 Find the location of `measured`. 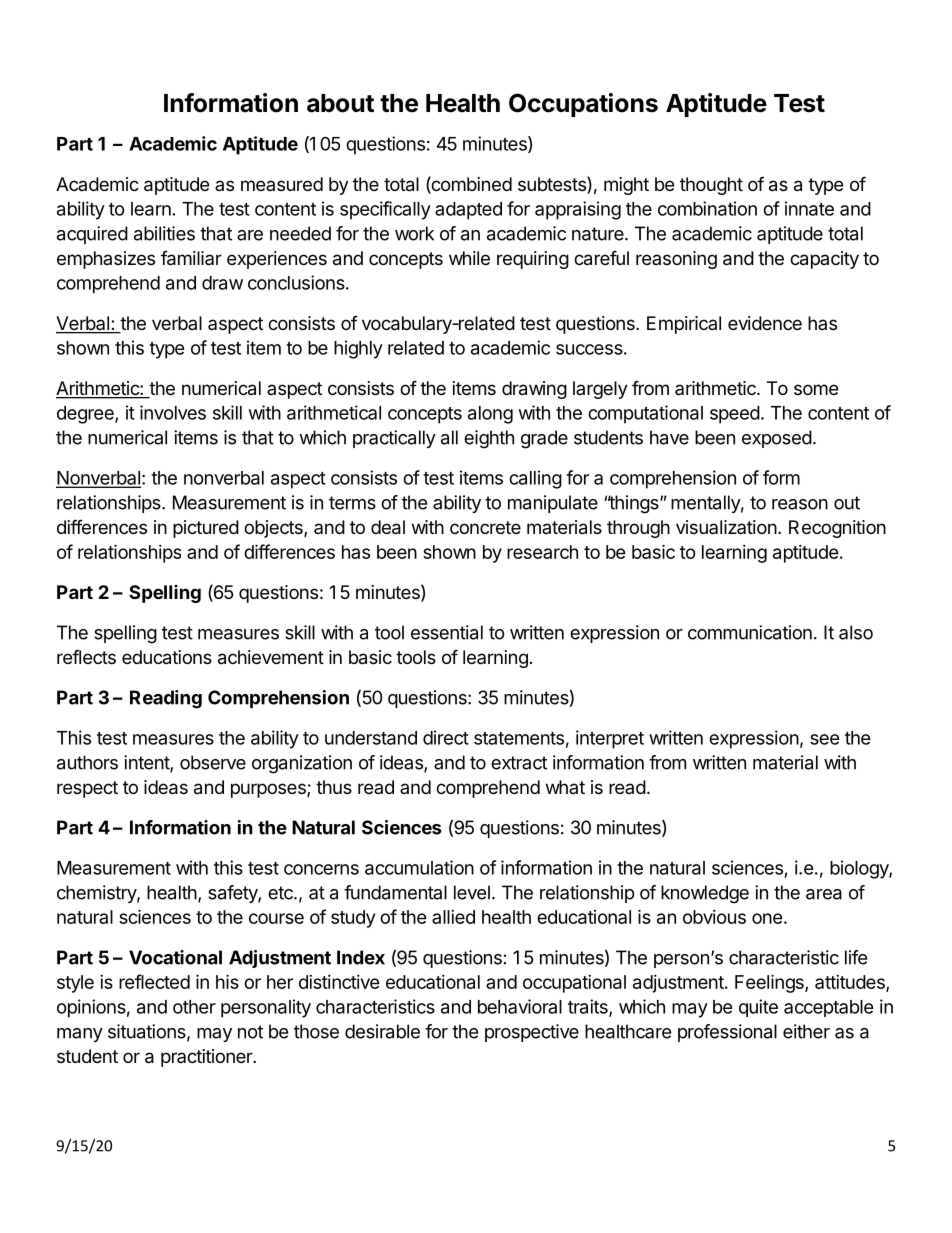

measured is located at coordinates (282, 184).
